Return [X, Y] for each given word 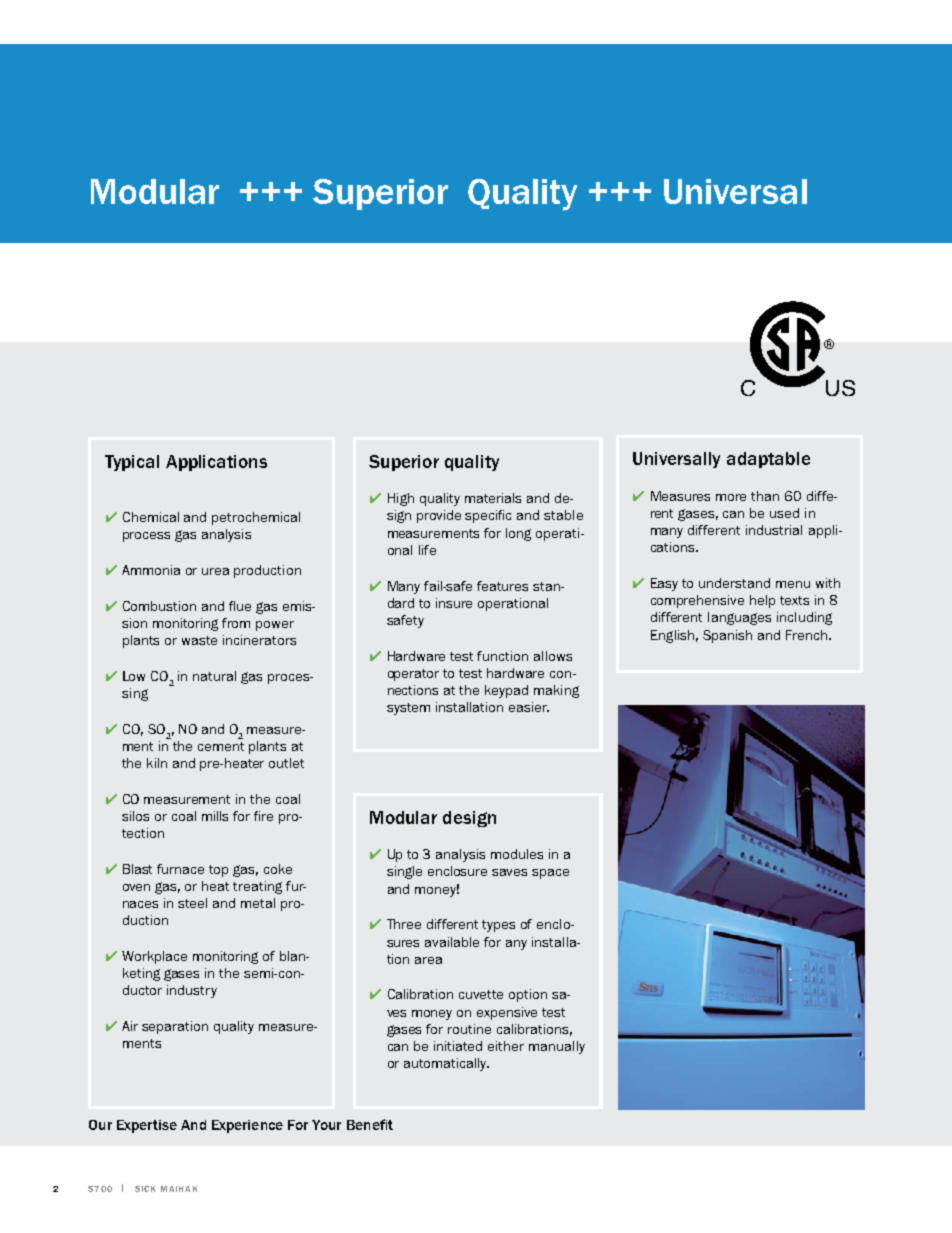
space [550, 874]
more [731, 497]
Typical [132, 463]
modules [517, 854]
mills [215, 816]
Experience [247, 1126]
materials [493, 498]
